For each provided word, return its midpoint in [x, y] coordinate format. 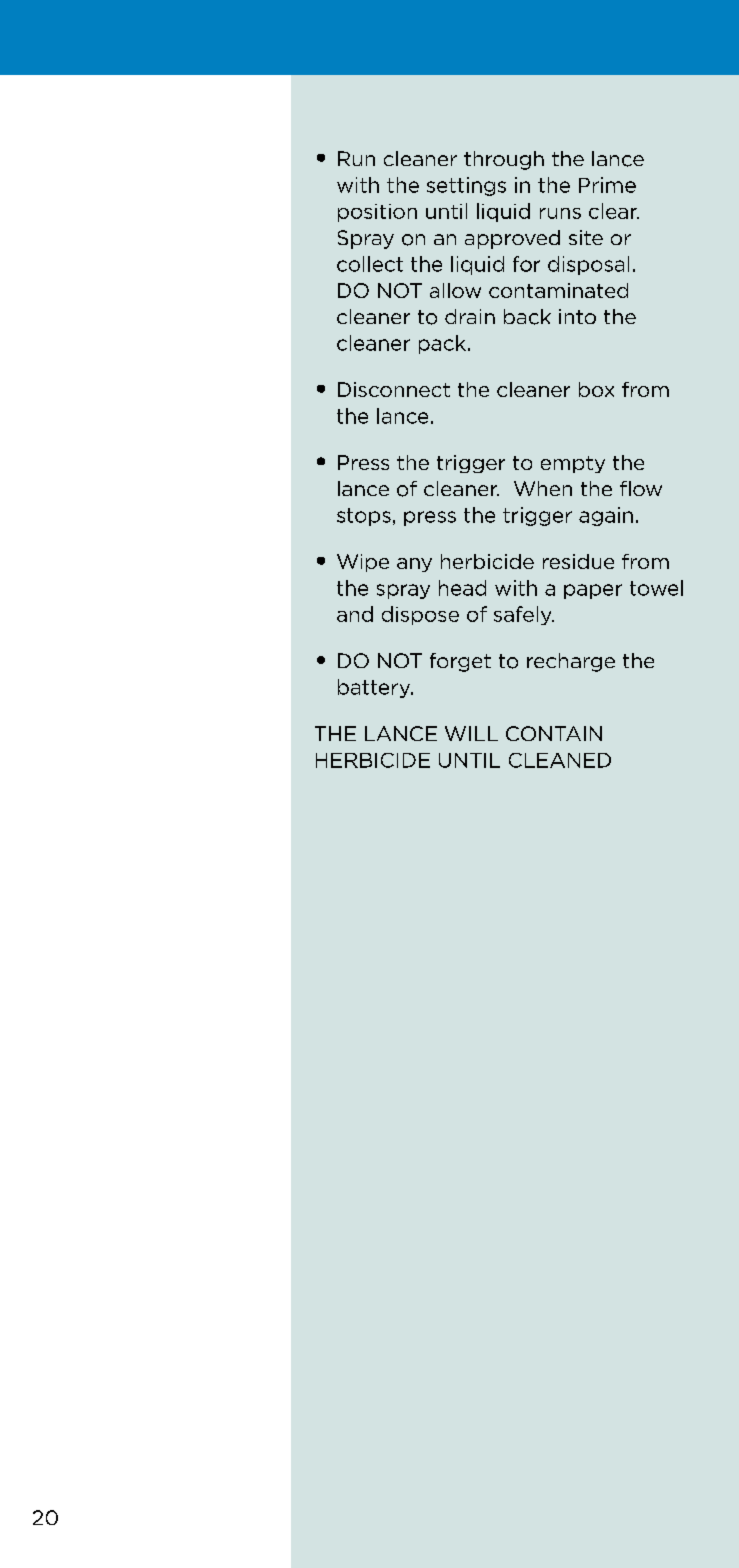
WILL [471, 733]
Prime [607, 185]
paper [593, 591]
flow [641, 488]
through [504, 160]
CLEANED [560, 760]
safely [524, 615]
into [577, 316]
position [377, 213]
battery [375, 688]
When [543, 488]
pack [442, 344]
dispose [420, 615]
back [527, 317]
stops [364, 517]
